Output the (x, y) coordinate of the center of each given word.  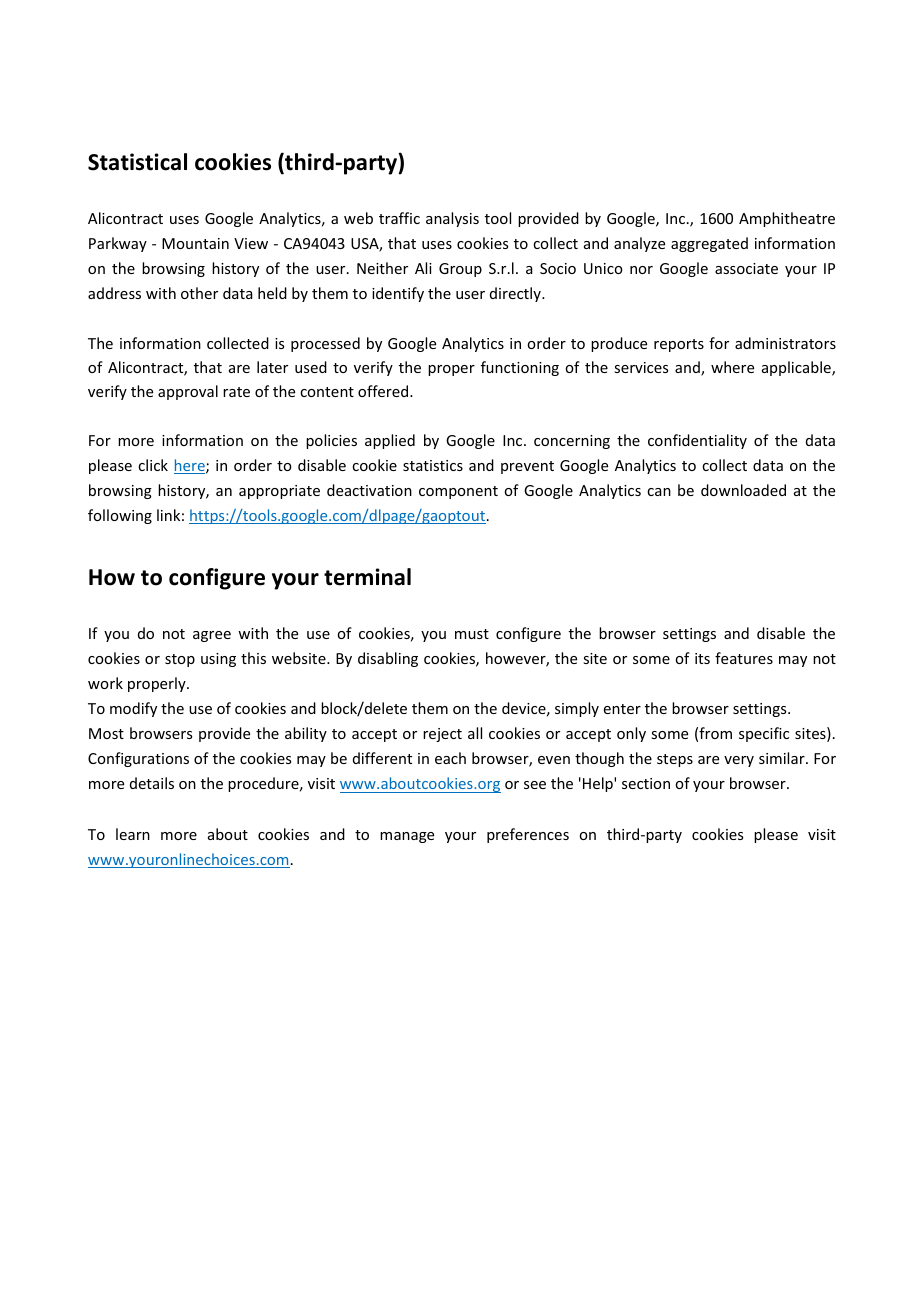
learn (133, 834)
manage (407, 837)
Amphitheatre (787, 219)
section (646, 783)
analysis (452, 219)
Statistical (137, 162)
